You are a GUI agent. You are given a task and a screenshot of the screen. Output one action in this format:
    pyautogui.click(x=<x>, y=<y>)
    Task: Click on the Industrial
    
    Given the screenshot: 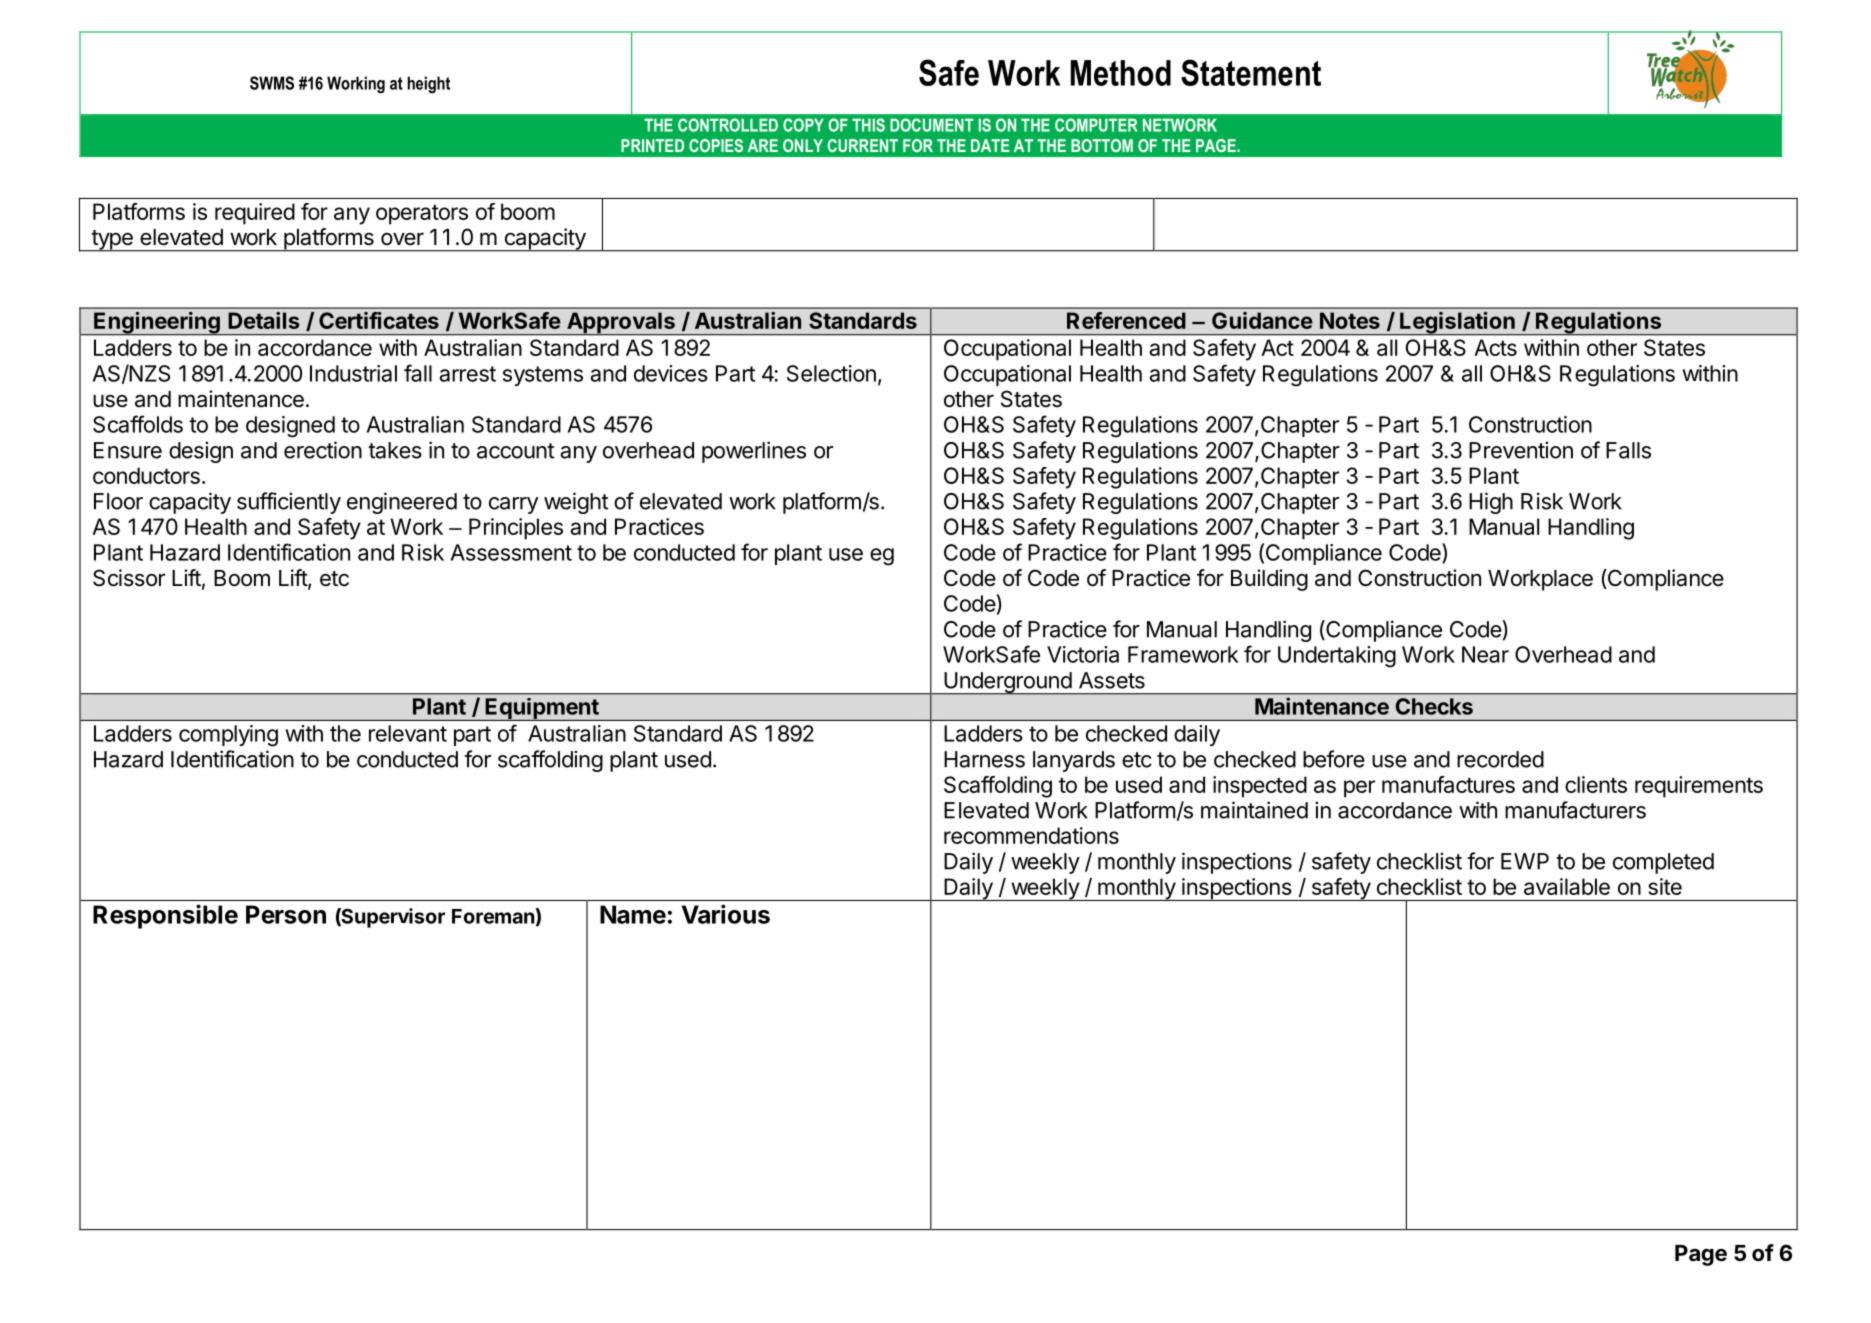 What is the action you would take?
    pyautogui.click(x=353, y=373)
